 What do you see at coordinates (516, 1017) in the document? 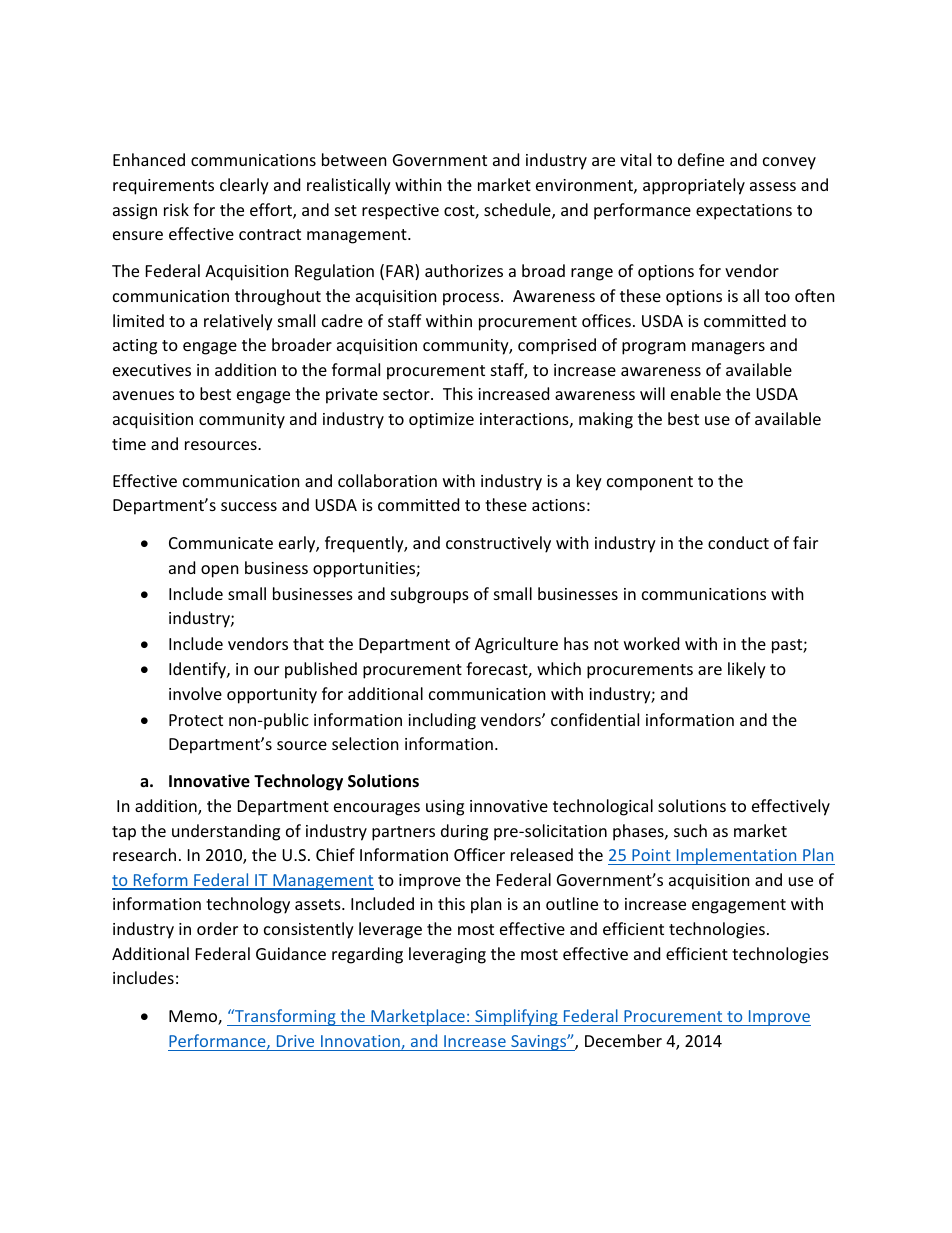
I see `Simplifying` at bounding box center [516, 1017].
